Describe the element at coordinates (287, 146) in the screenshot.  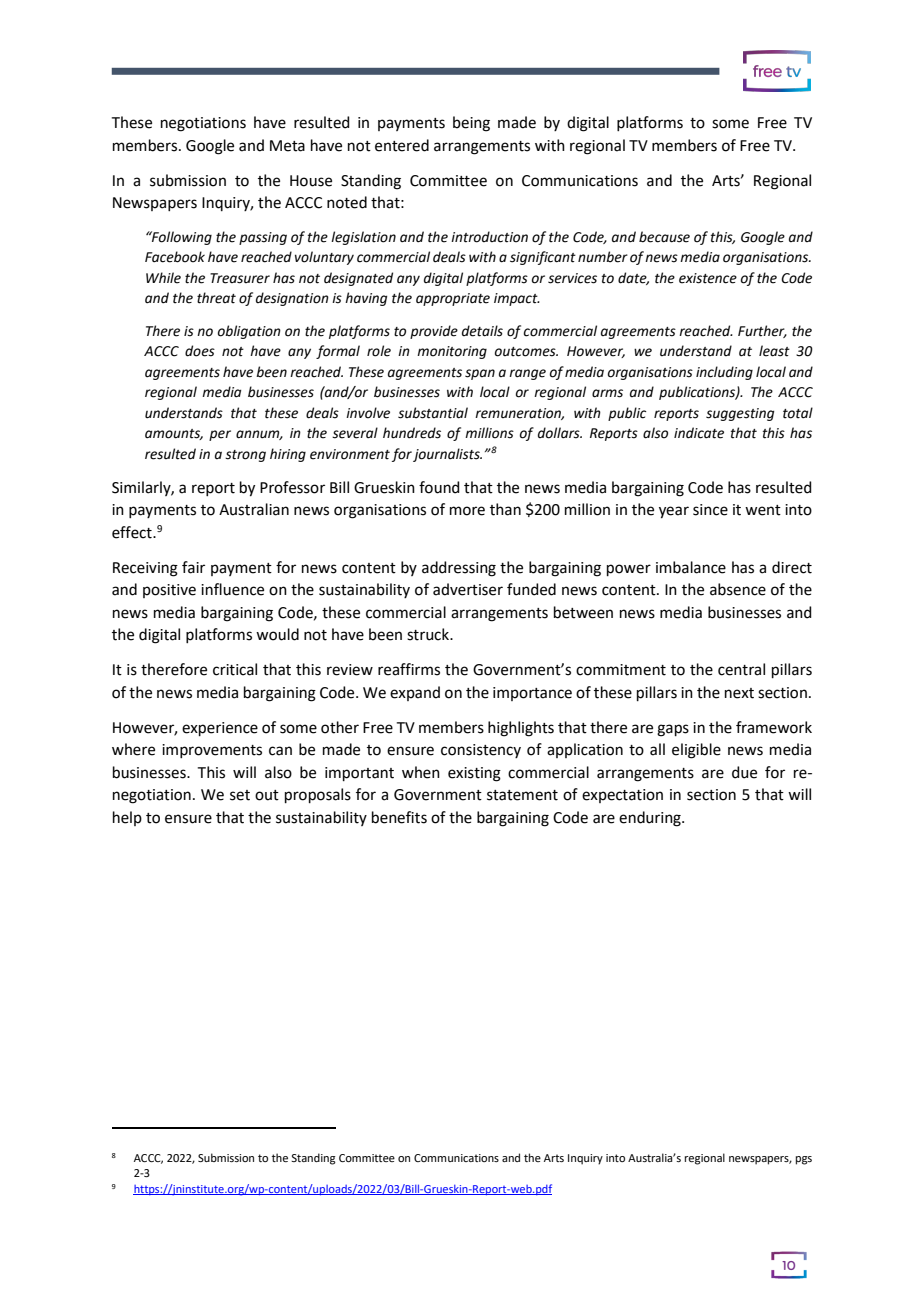
I see `Meta` at that location.
